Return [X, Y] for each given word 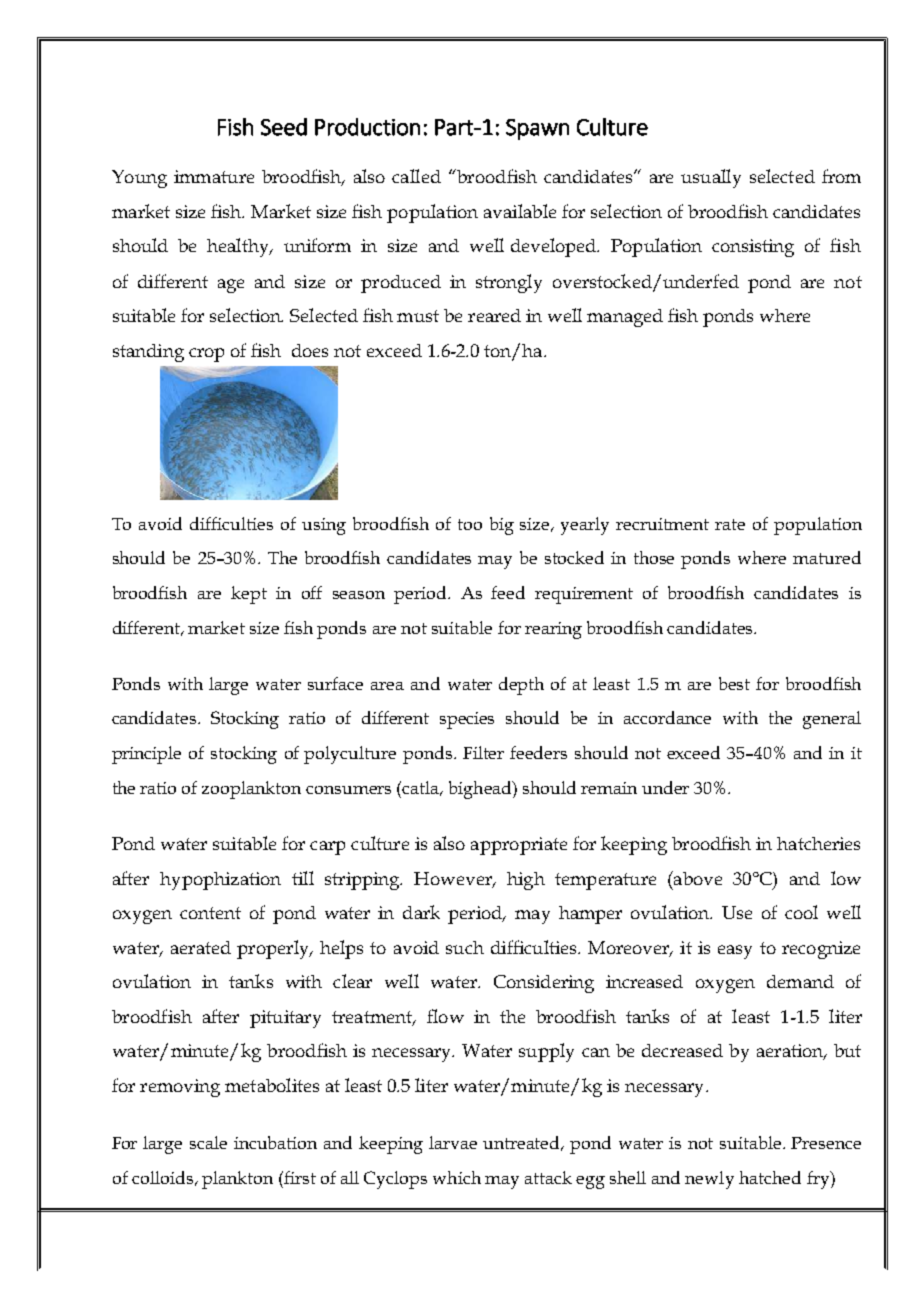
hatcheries [818, 843]
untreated [523, 1143]
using [324, 526]
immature [214, 176]
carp [327, 848]
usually [711, 178]
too [470, 524]
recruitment [662, 524]
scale [208, 1142]
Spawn [537, 129]
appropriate [519, 846]
